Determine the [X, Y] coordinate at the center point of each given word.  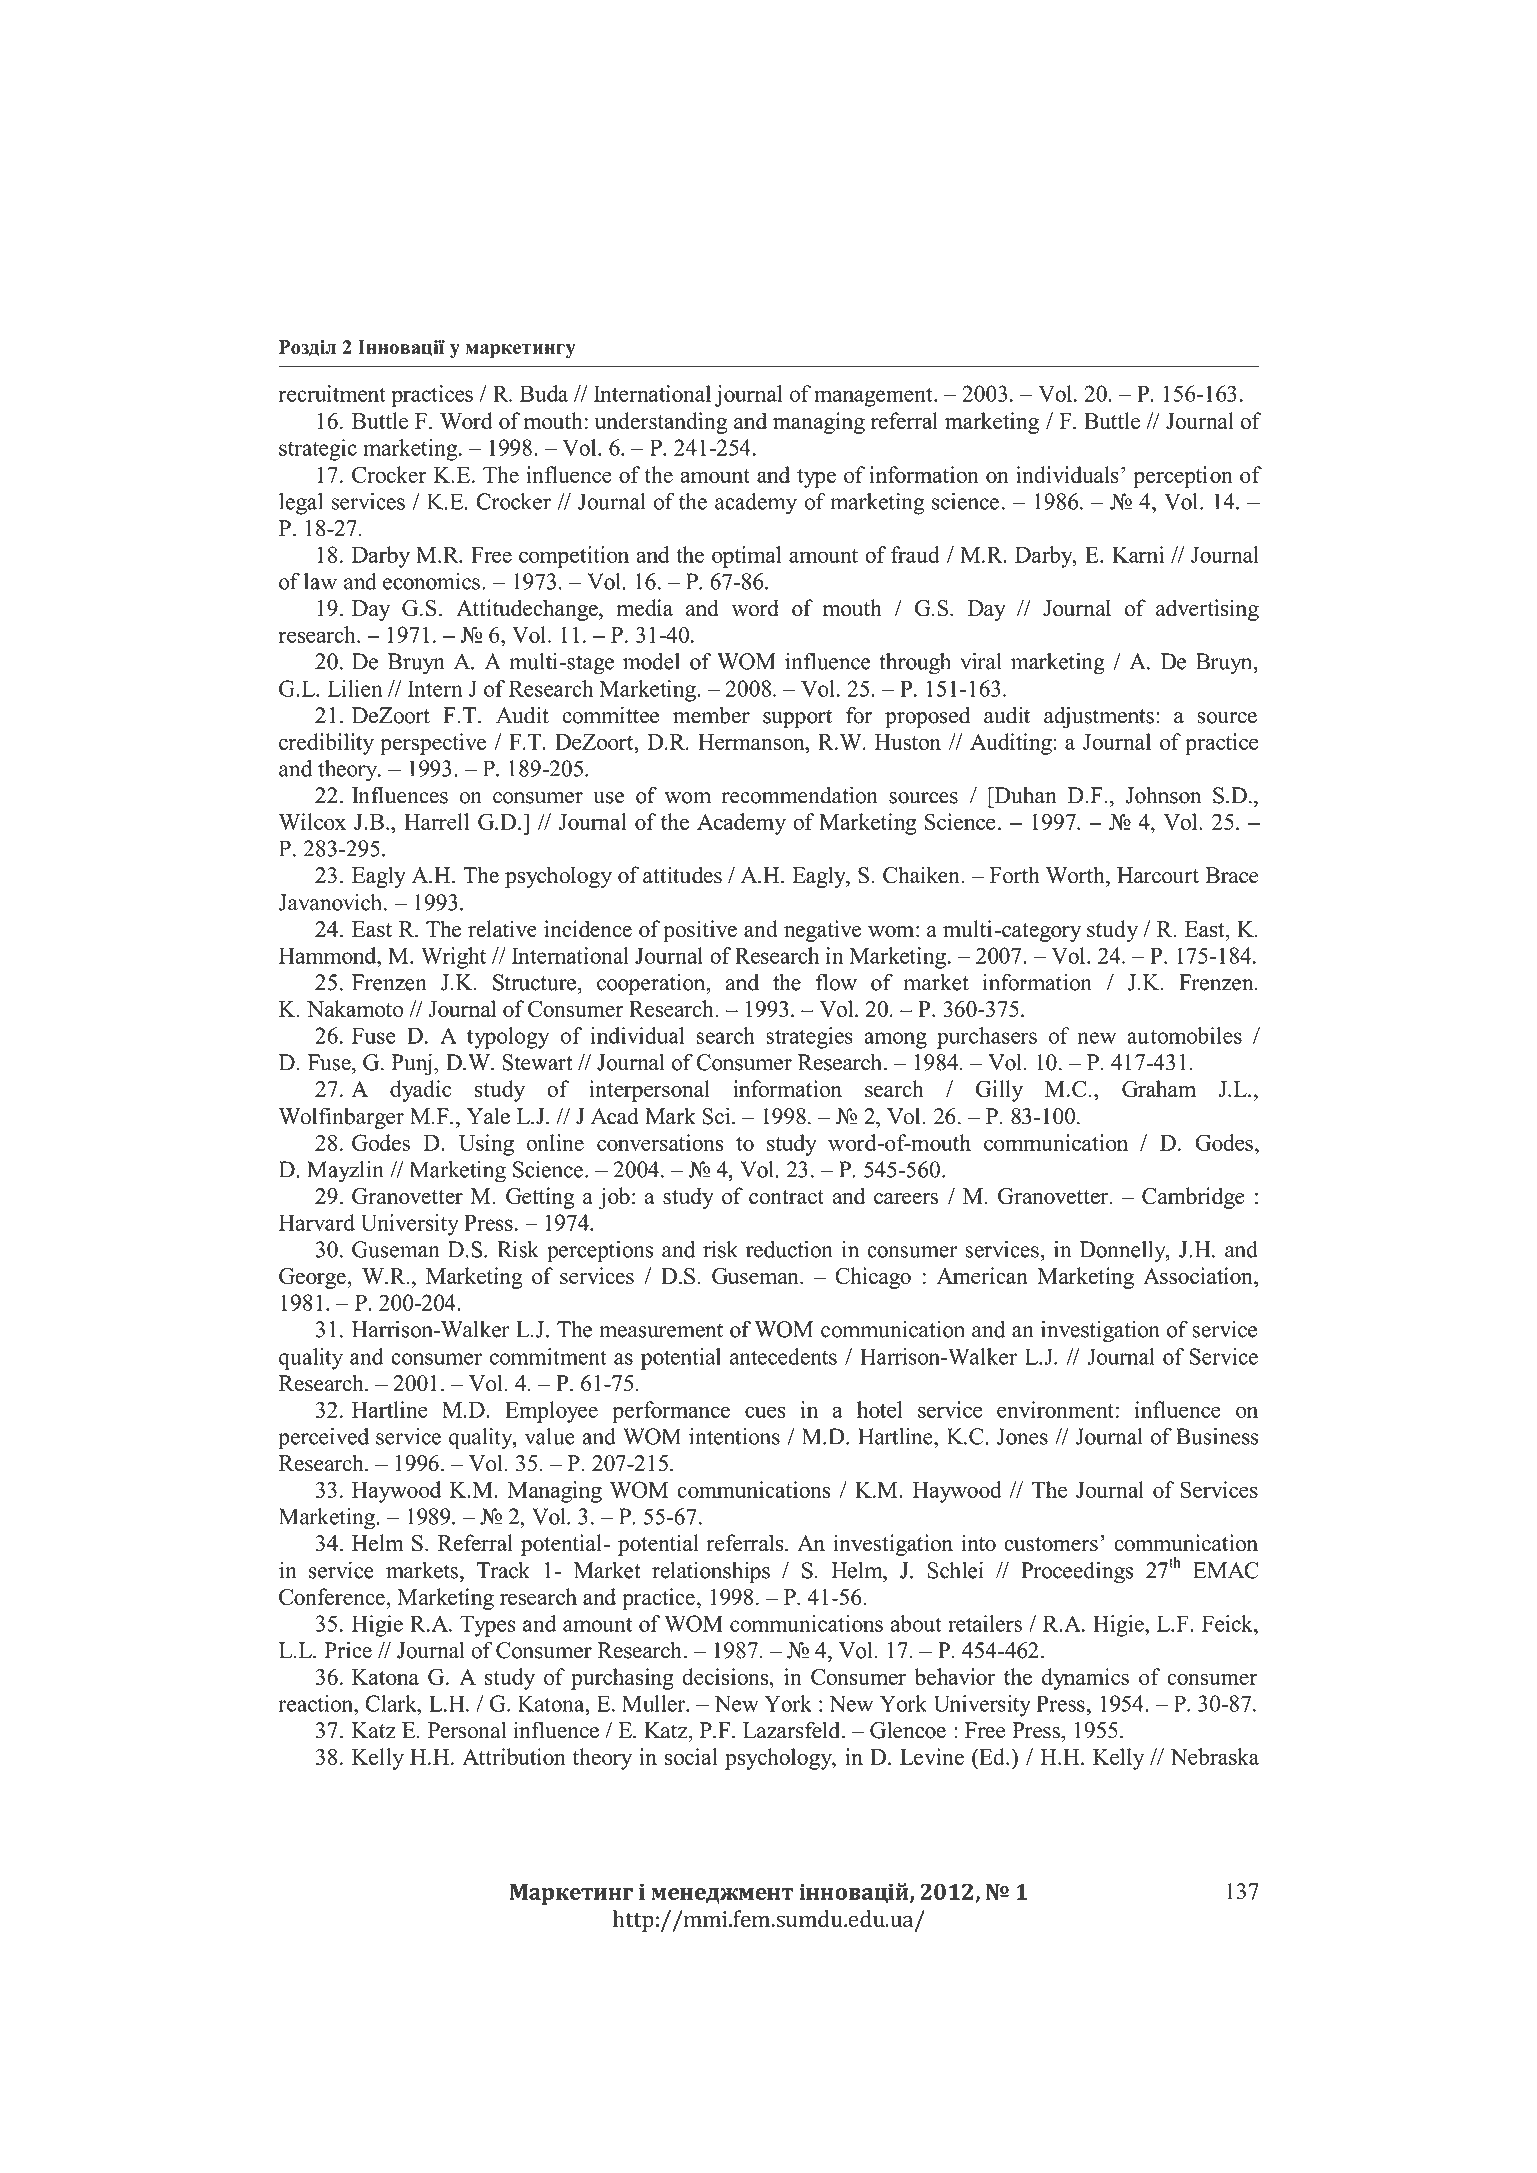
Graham [1159, 1089]
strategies [809, 1038]
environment [1055, 1409]
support [797, 719]
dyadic [421, 1091]
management [874, 397]
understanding [661, 423]
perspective [433, 744]
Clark [392, 1703]
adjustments [1099, 717]
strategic [318, 450]
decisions [726, 1676]
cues [765, 1412]
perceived [323, 1439]
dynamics [1085, 1679]
